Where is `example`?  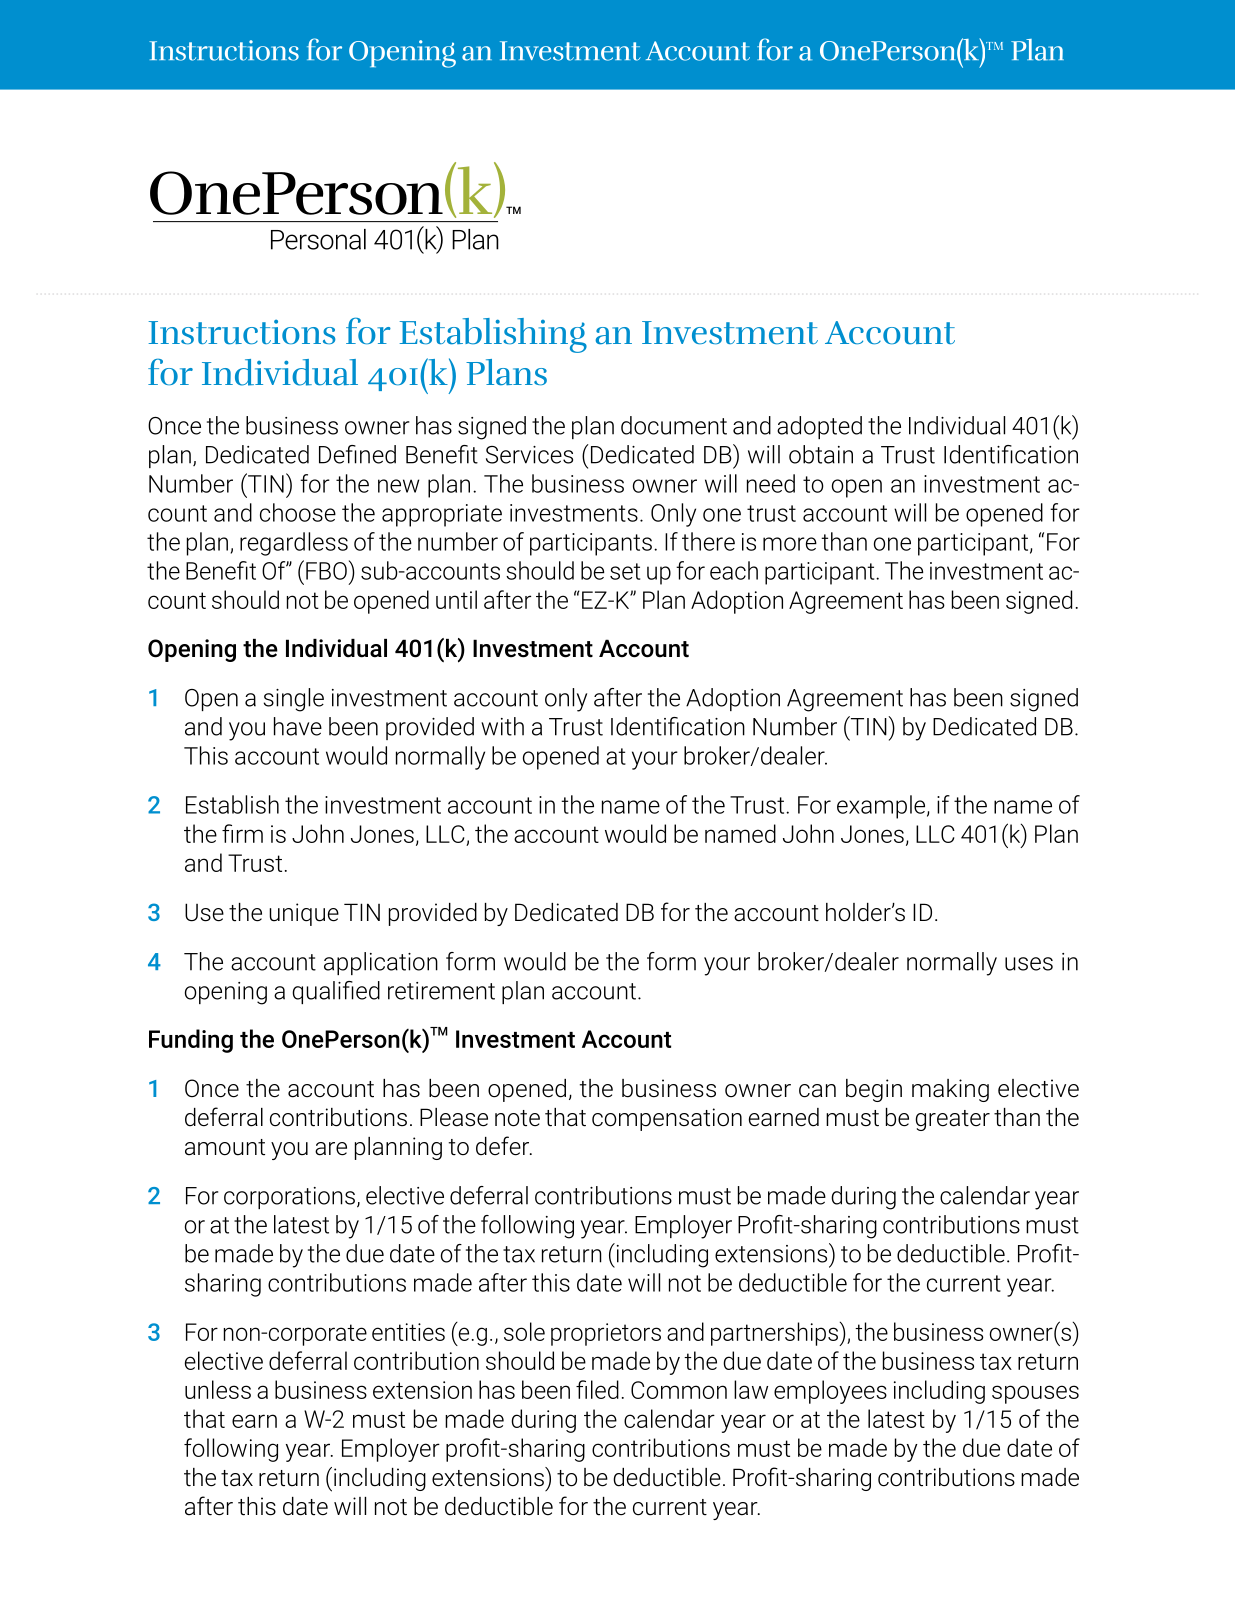
example is located at coordinates (882, 807).
